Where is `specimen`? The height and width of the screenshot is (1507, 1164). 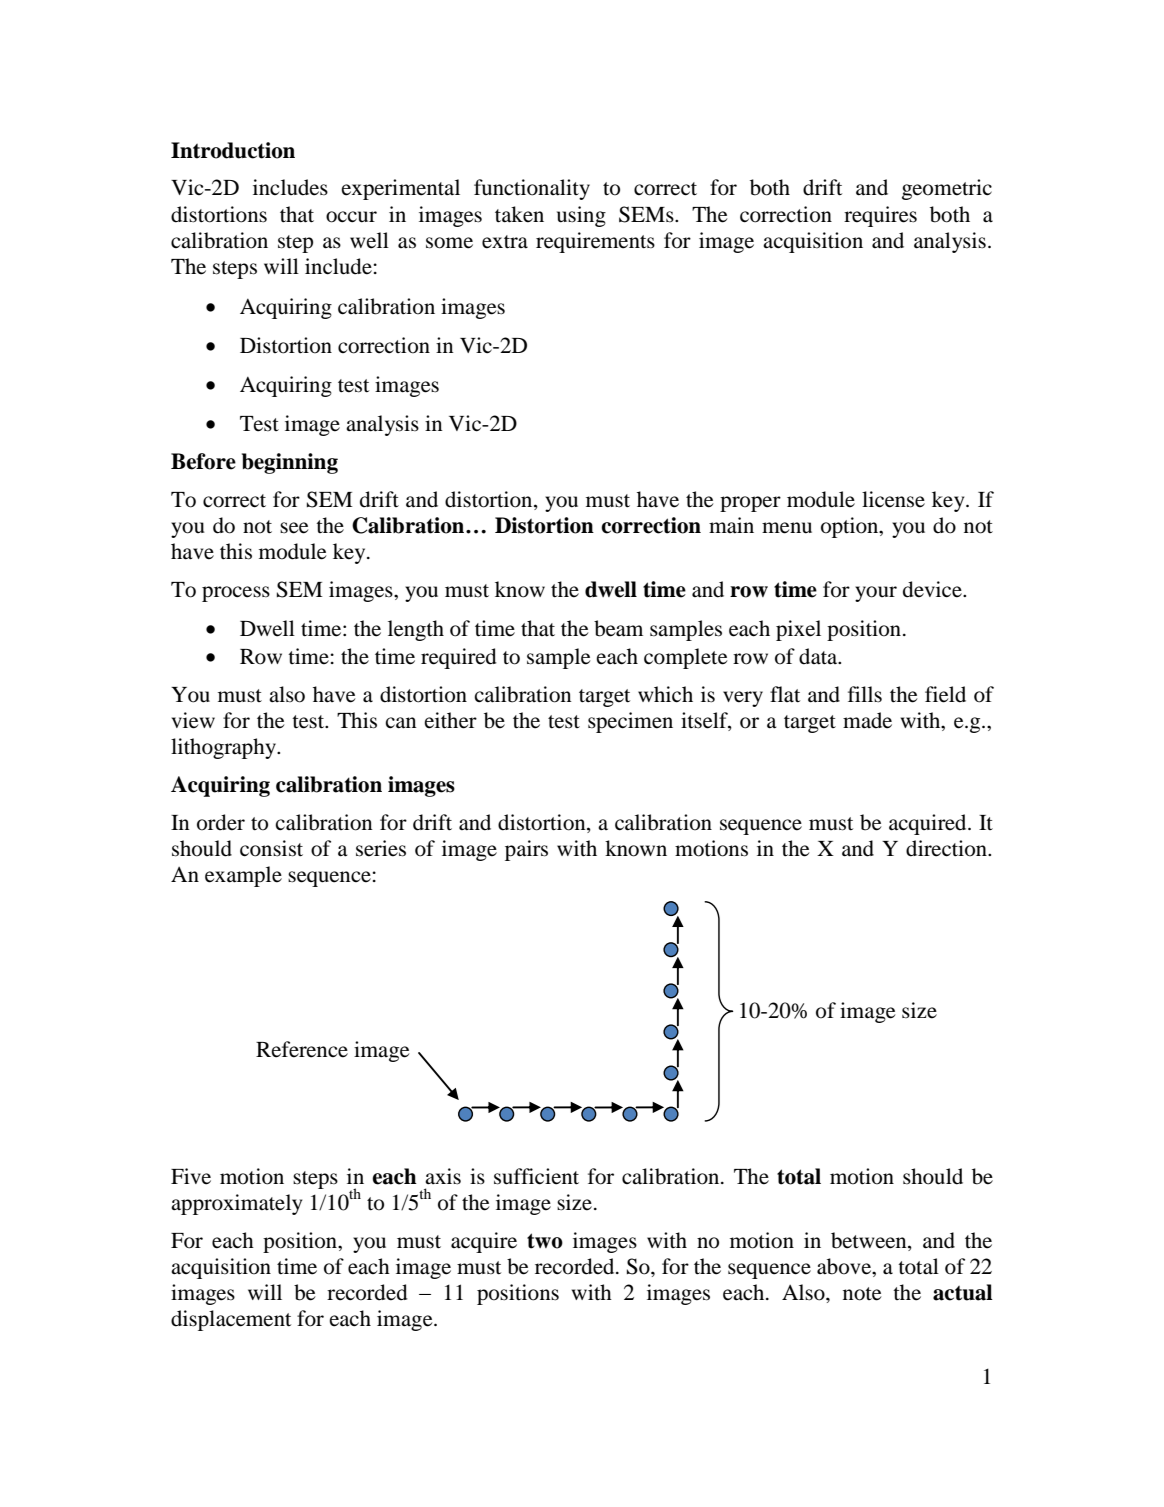 specimen is located at coordinates (630, 722).
